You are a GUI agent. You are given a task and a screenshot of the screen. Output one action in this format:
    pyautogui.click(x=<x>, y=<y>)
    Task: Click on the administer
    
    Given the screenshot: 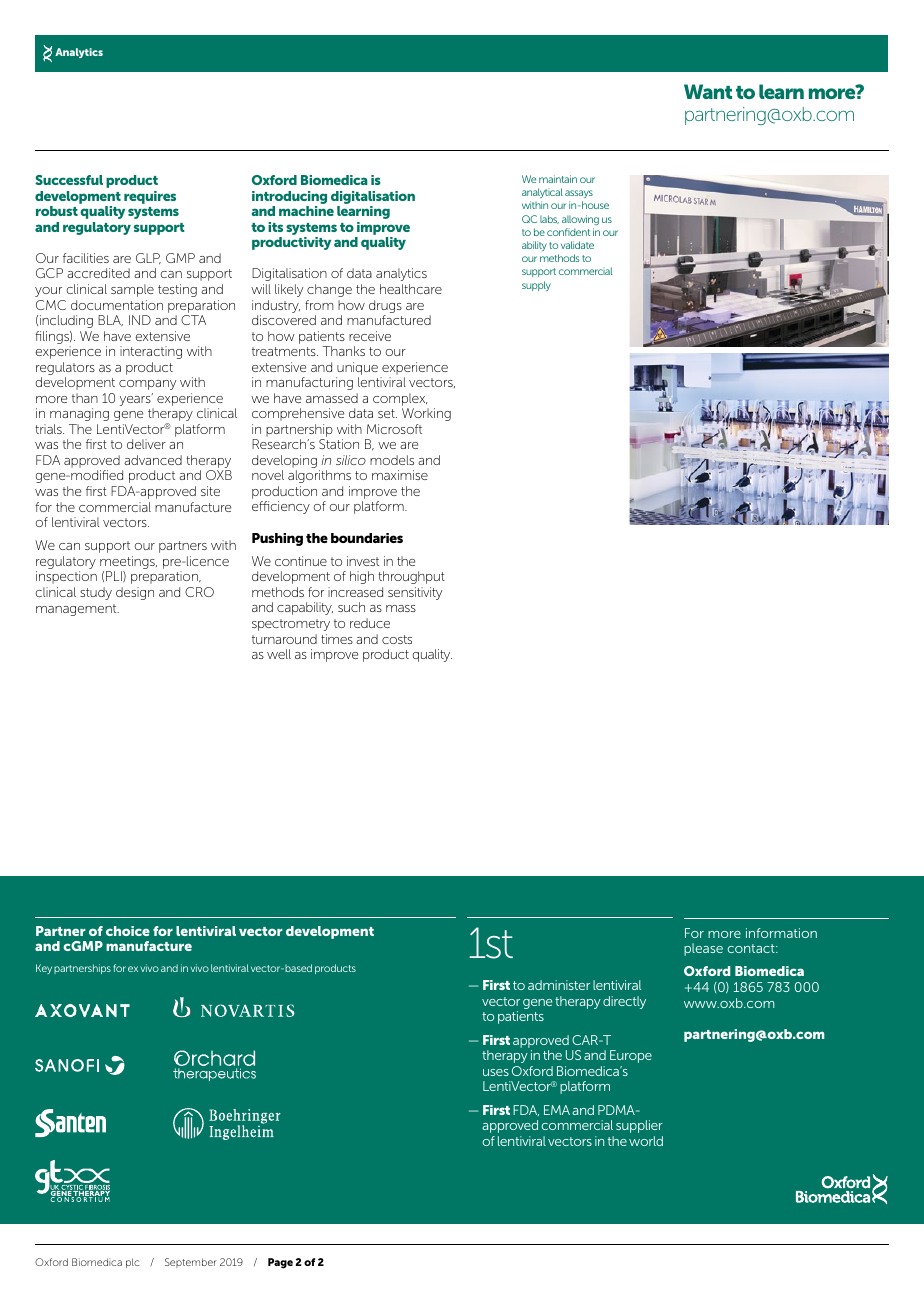 What is the action you would take?
    pyautogui.click(x=559, y=985)
